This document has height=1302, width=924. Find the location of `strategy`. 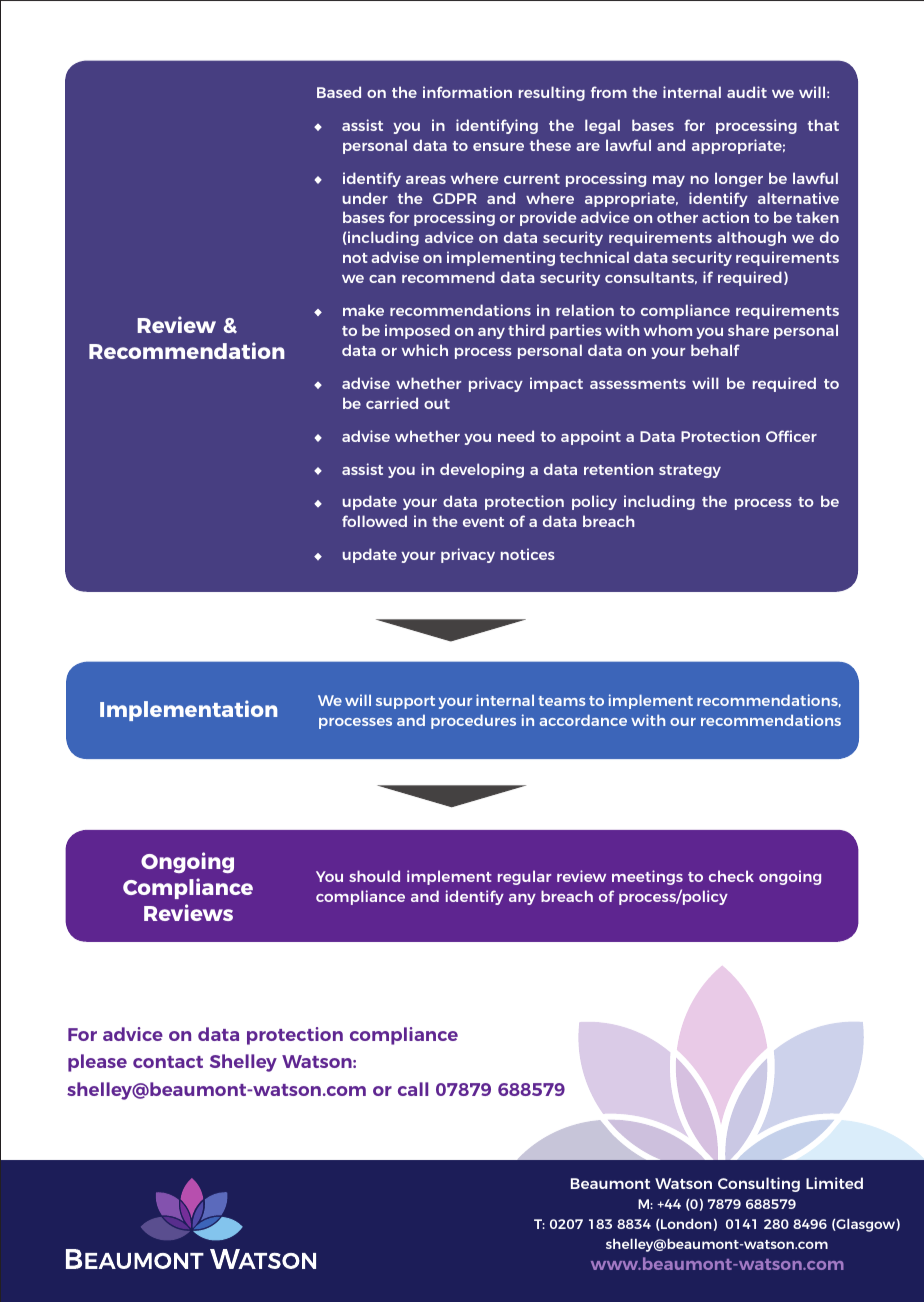

strategy is located at coordinates (690, 471).
